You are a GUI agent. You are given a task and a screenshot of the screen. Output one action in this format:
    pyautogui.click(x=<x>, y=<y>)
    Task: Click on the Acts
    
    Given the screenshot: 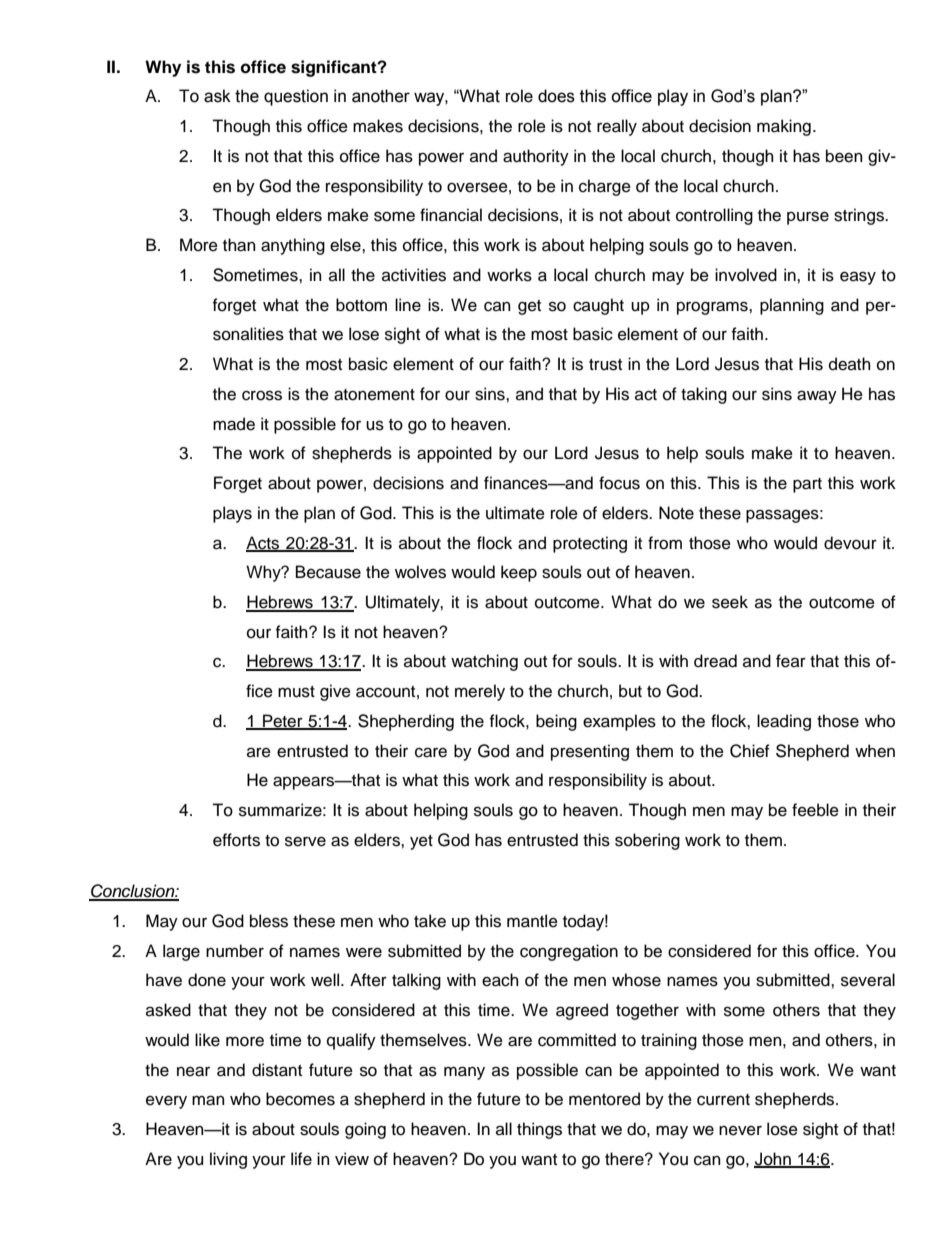 What is the action you would take?
    pyautogui.click(x=264, y=543)
